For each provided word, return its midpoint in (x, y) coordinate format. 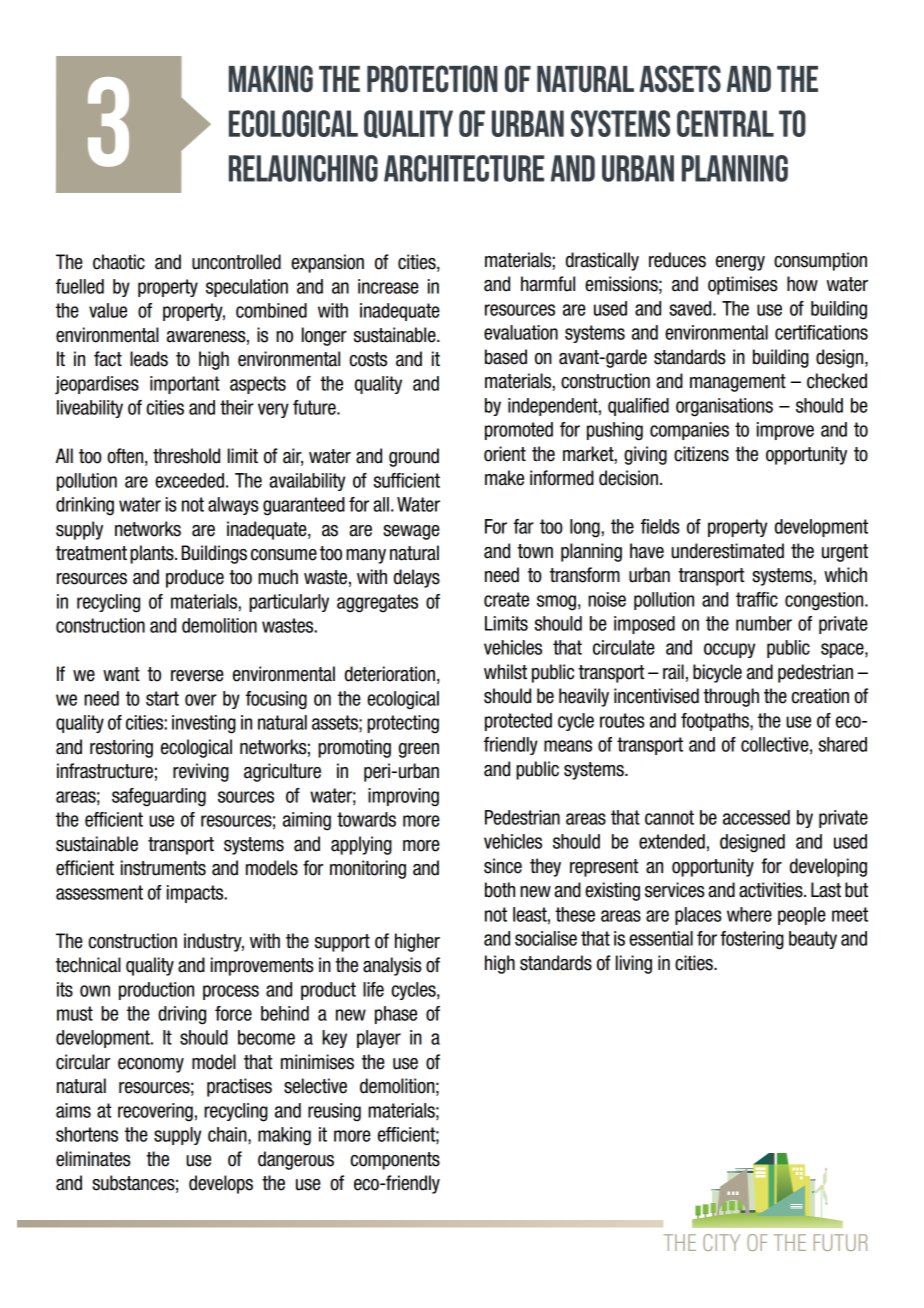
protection (432, 78)
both (500, 890)
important (185, 385)
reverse (197, 676)
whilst (505, 672)
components (395, 1161)
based (506, 357)
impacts (196, 894)
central (725, 123)
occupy (729, 650)
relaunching (303, 168)
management (738, 383)
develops (221, 1184)
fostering (752, 940)
